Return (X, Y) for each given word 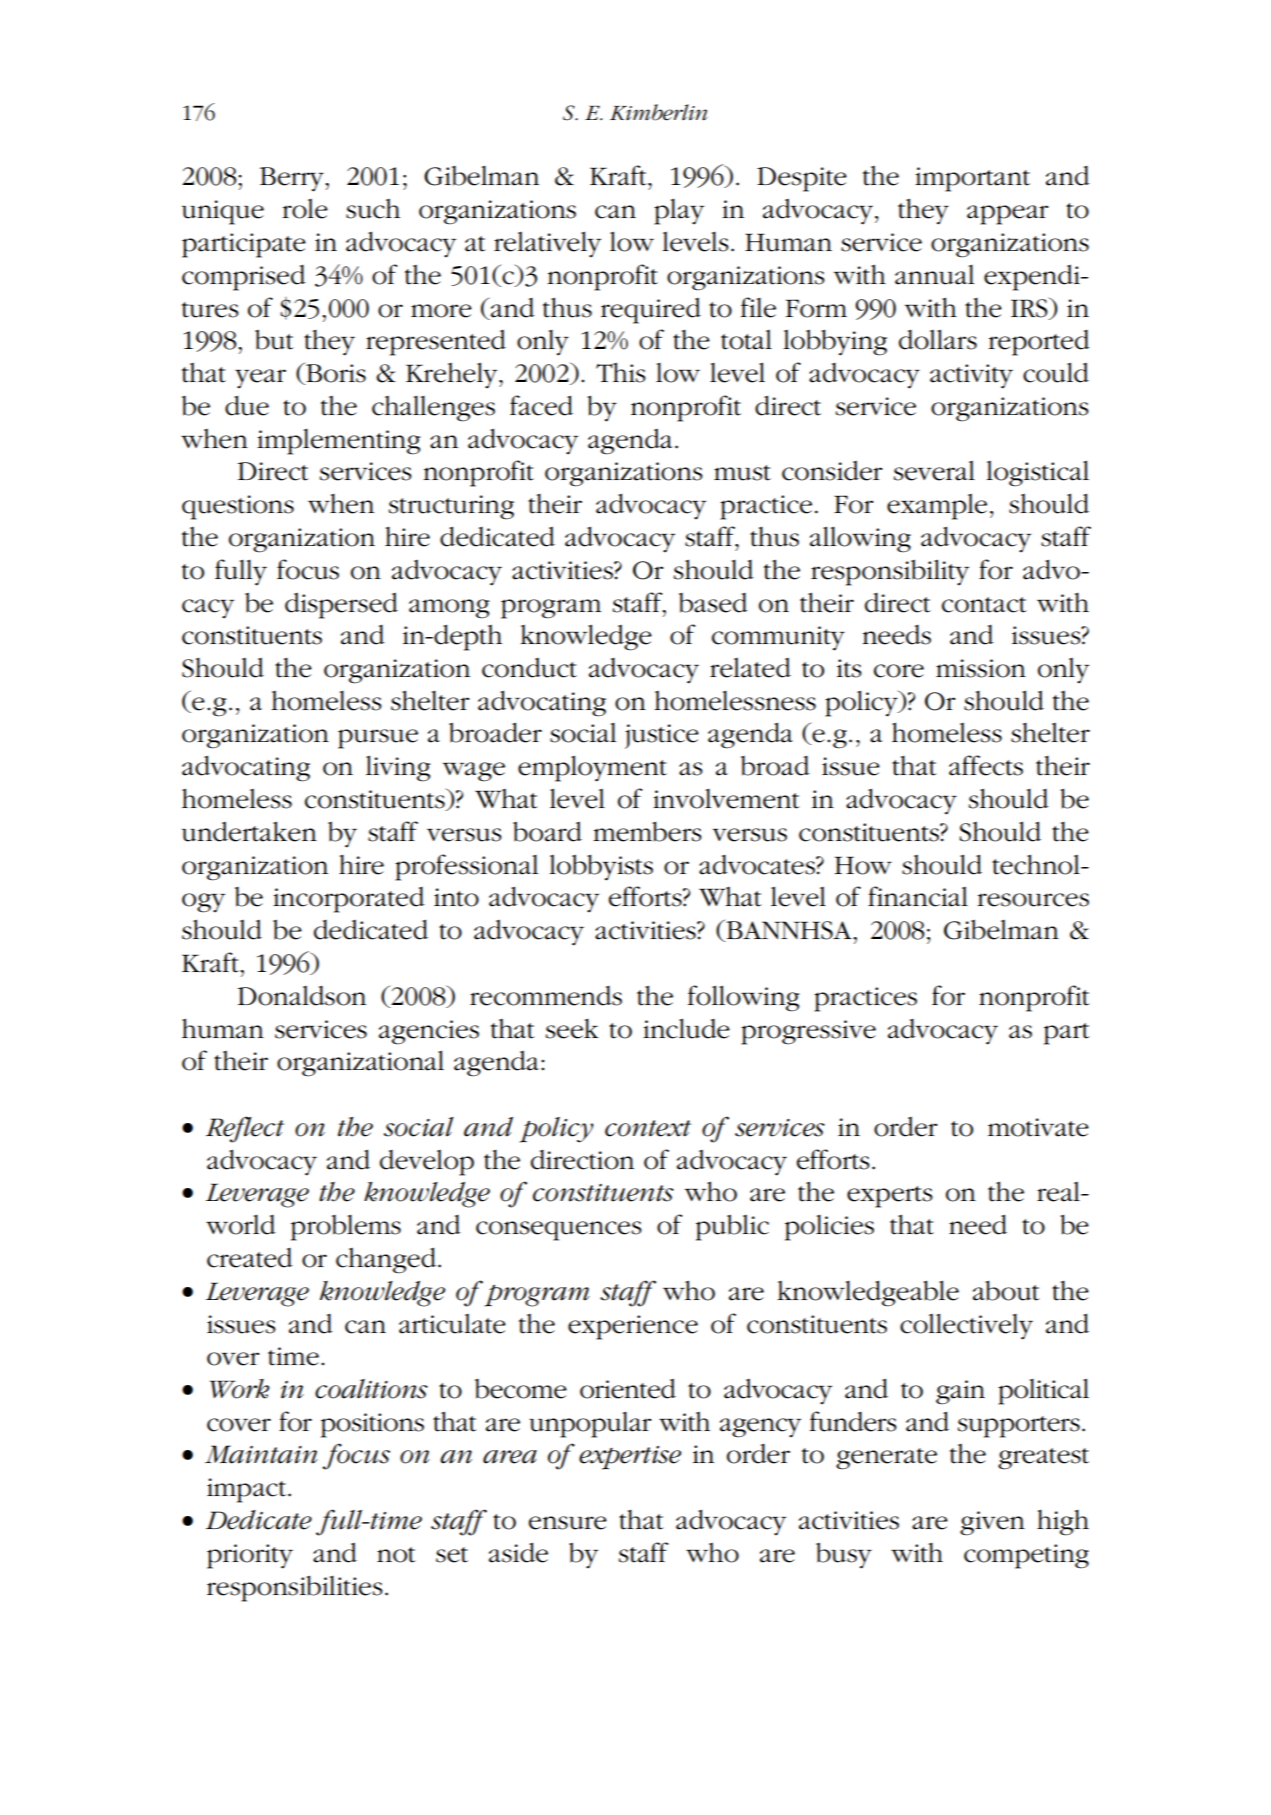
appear (1007, 215)
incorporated (348, 900)
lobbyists (601, 867)
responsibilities (295, 1588)
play (679, 212)
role (305, 208)
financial (918, 896)
